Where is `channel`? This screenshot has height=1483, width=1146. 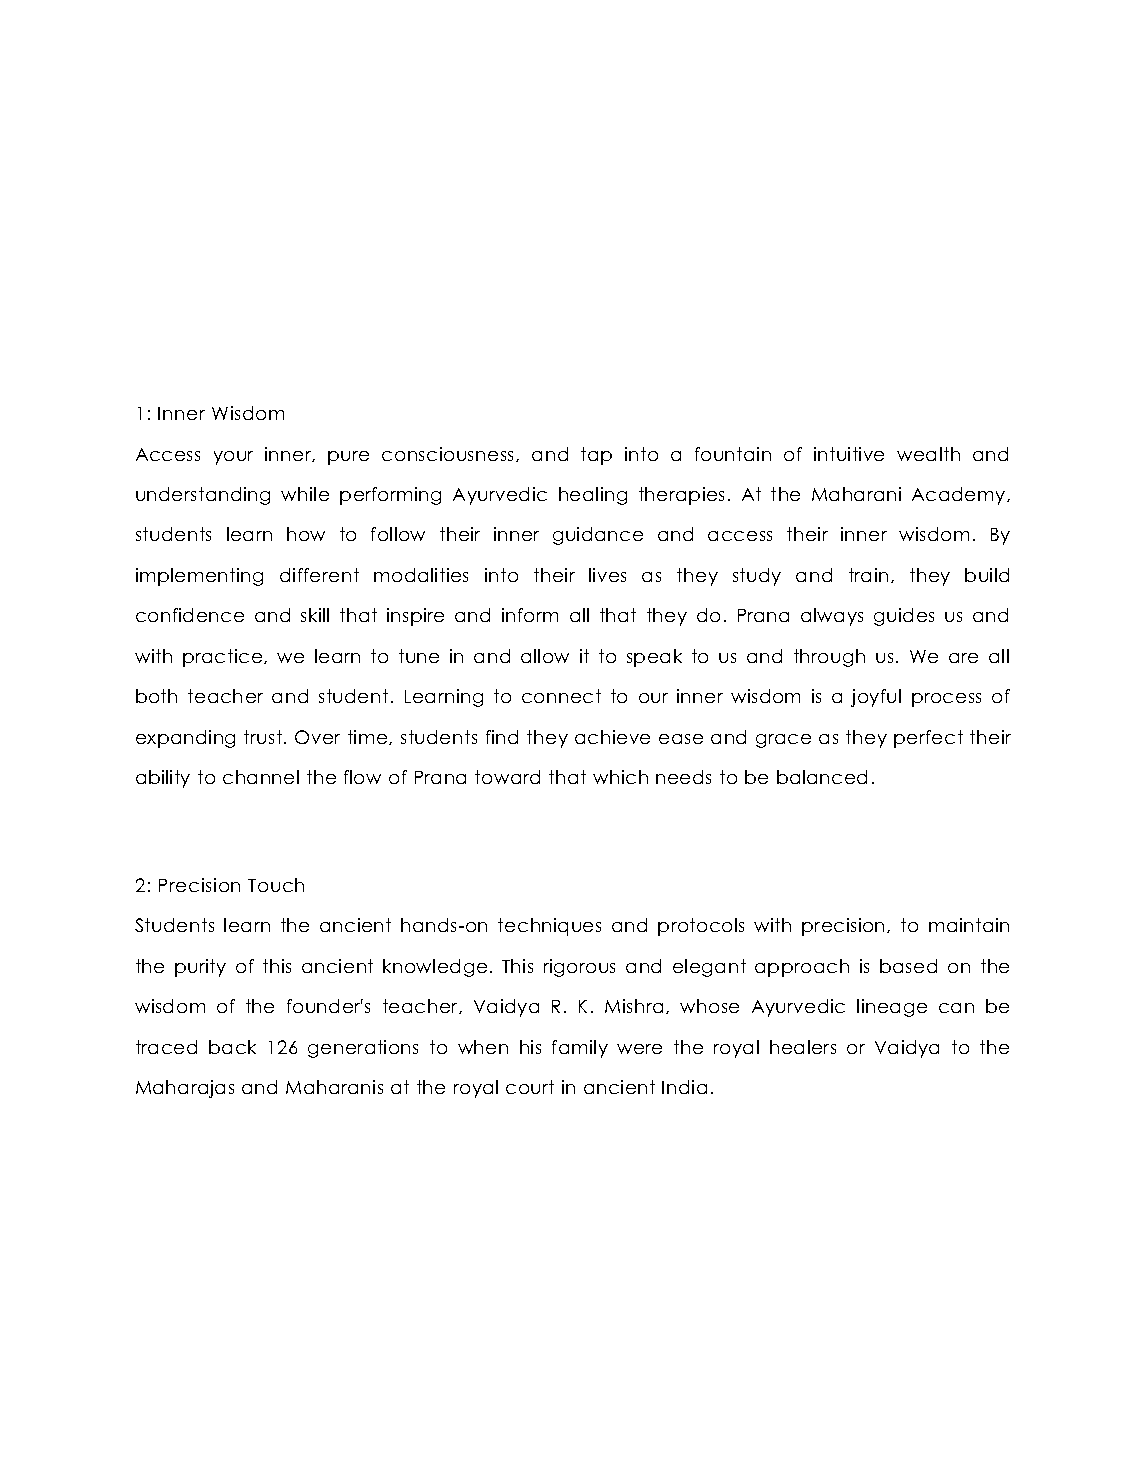 channel is located at coordinates (261, 777).
